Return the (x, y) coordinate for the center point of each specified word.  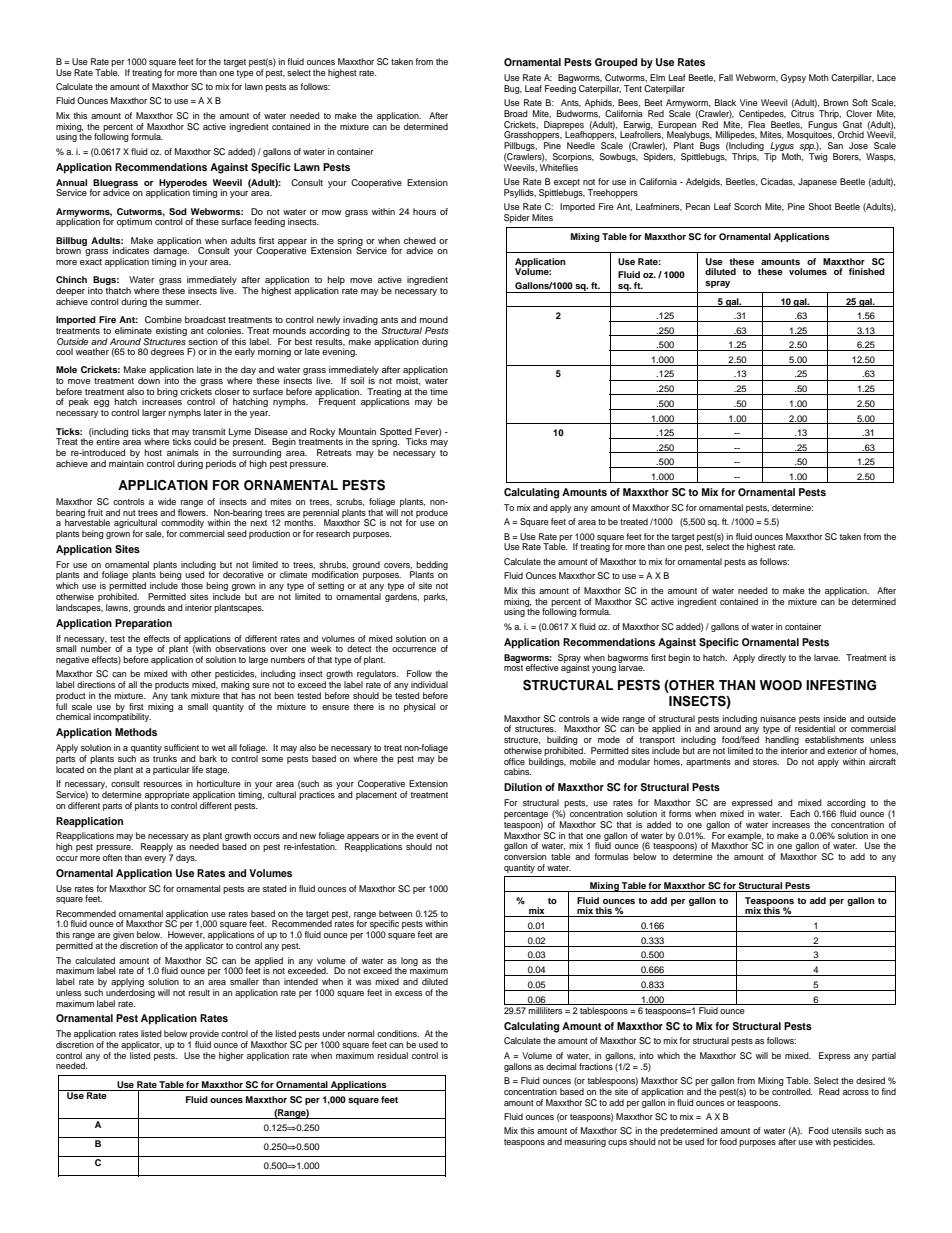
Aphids (599, 105)
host (153, 452)
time (439, 391)
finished (867, 271)
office (514, 761)
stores (766, 762)
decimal (561, 1066)
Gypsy (793, 78)
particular (171, 770)
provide (204, 1036)
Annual (71, 182)
